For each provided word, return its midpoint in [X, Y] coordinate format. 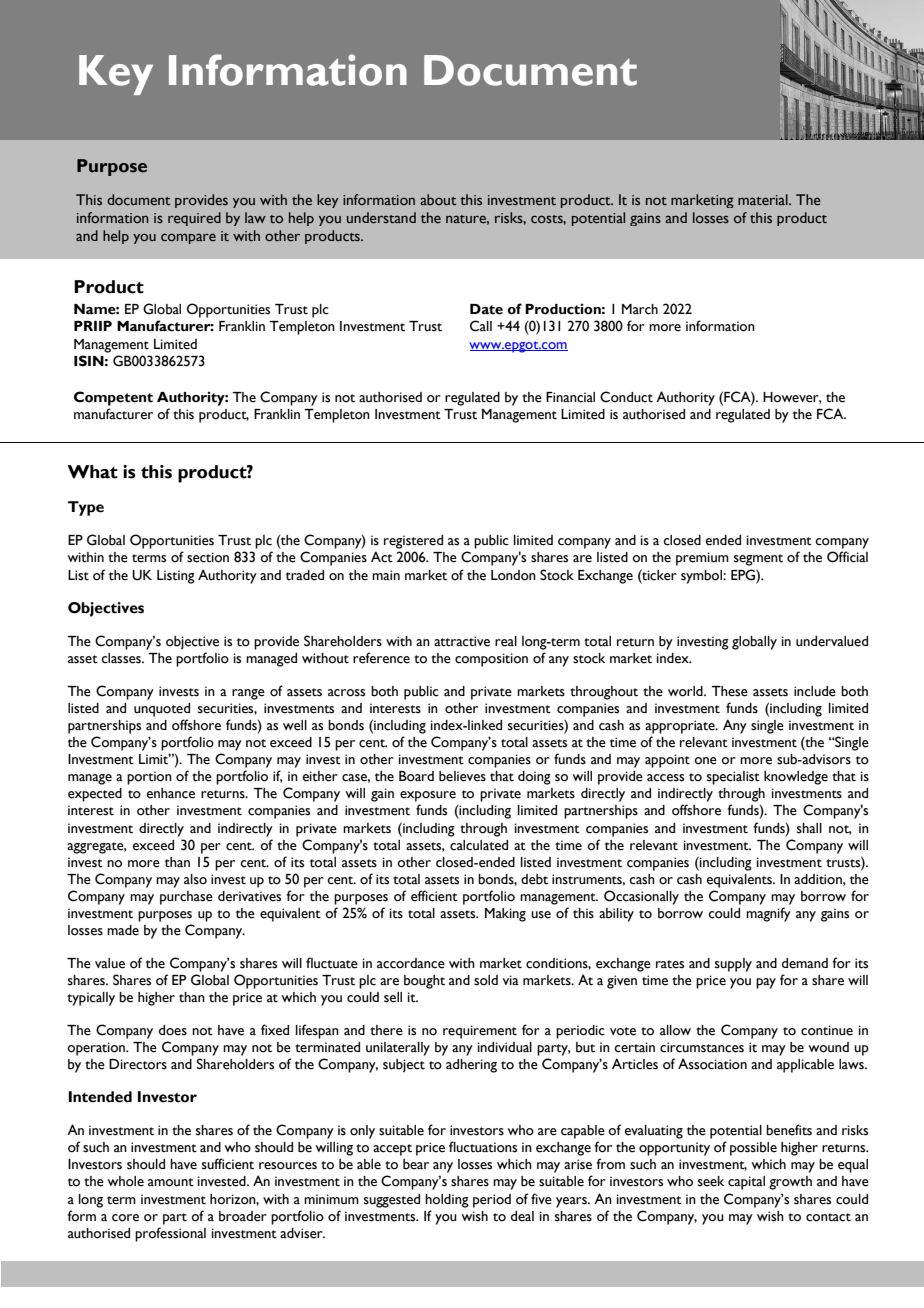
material [764, 199]
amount [171, 1182]
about [438, 199]
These [729, 691]
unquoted [162, 710]
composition [491, 660]
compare [188, 238]
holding [447, 1201]
